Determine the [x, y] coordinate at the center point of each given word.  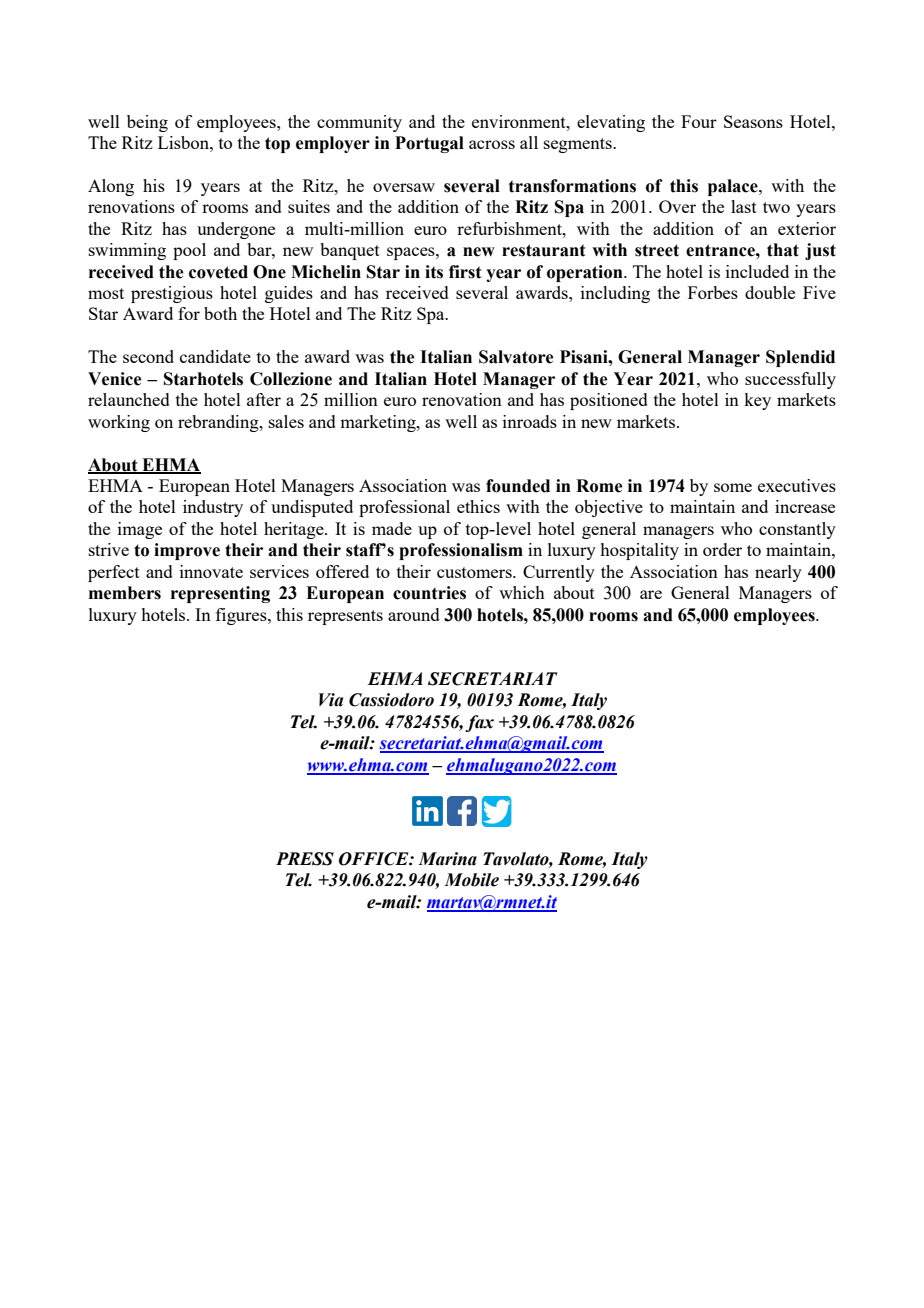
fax [479, 723]
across [492, 144]
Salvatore [516, 357]
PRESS [305, 859]
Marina [447, 859]
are [651, 594]
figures [242, 616]
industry [213, 508]
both [220, 313]
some [733, 487]
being [147, 123]
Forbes [713, 292]
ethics [478, 506]
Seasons [753, 121]
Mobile [471, 880]
